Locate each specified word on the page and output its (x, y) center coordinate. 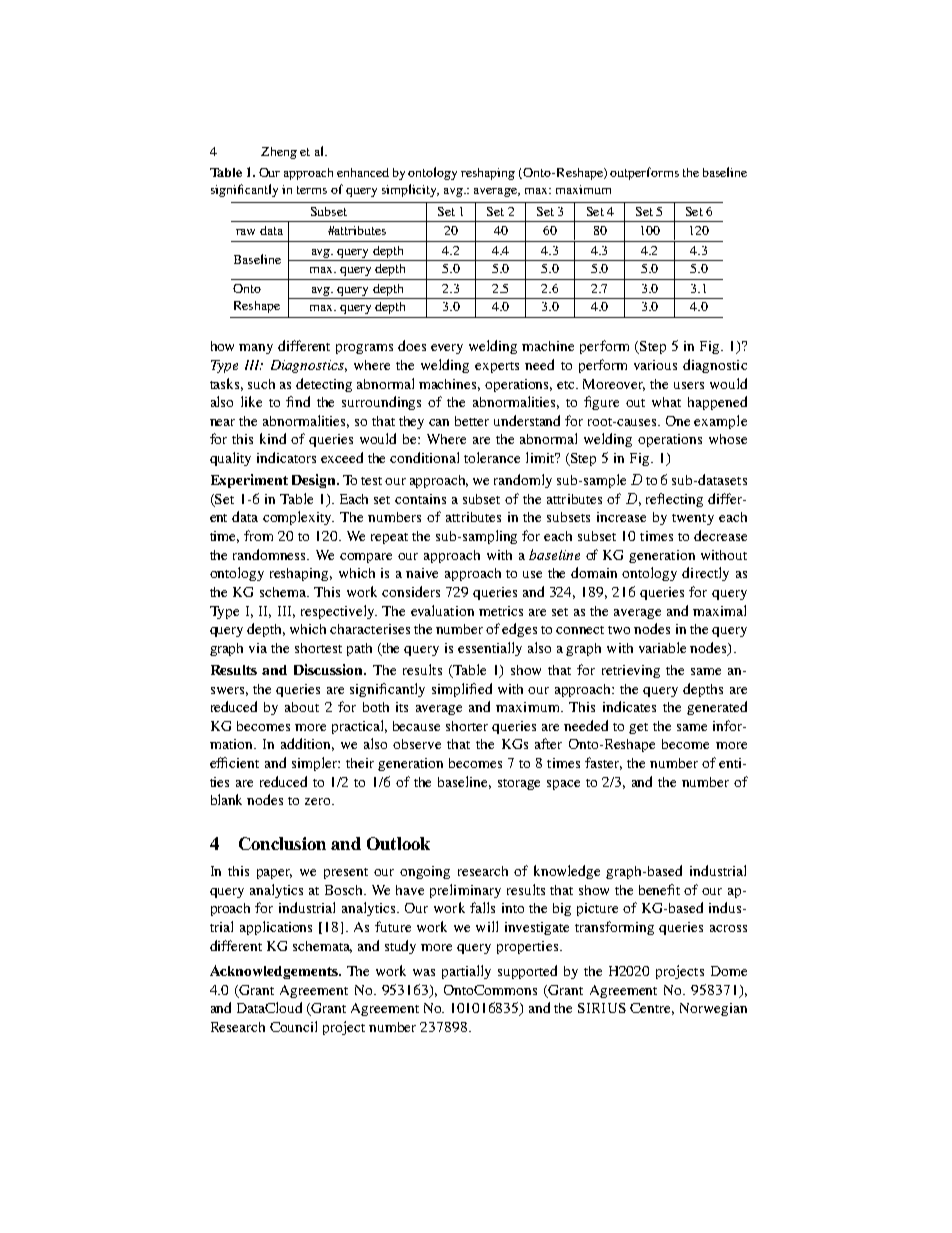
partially (466, 972)
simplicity (410, 190)
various (655, 365)
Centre (652, 1009)
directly (705, 574)
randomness (271, 554)
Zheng (279, 153)
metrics (501, 611)
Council (293, 1026)
